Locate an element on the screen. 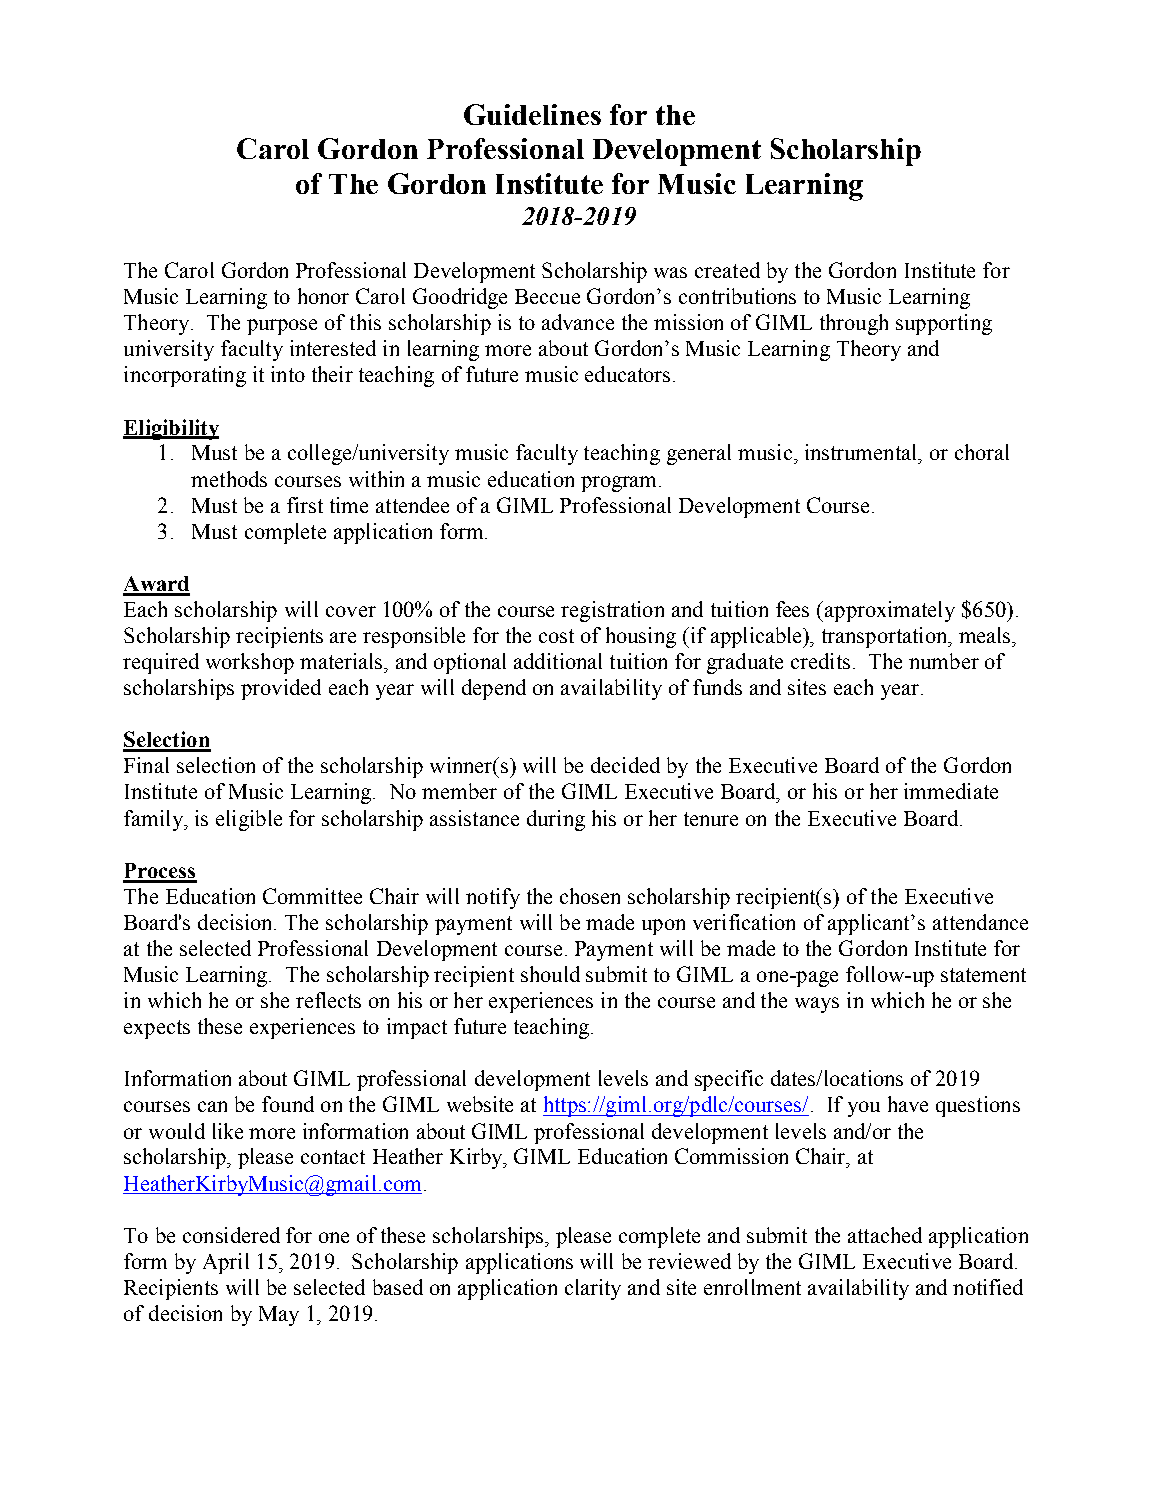 The image size is (1157, 1497). April is located at coordinates (226, 1263).
